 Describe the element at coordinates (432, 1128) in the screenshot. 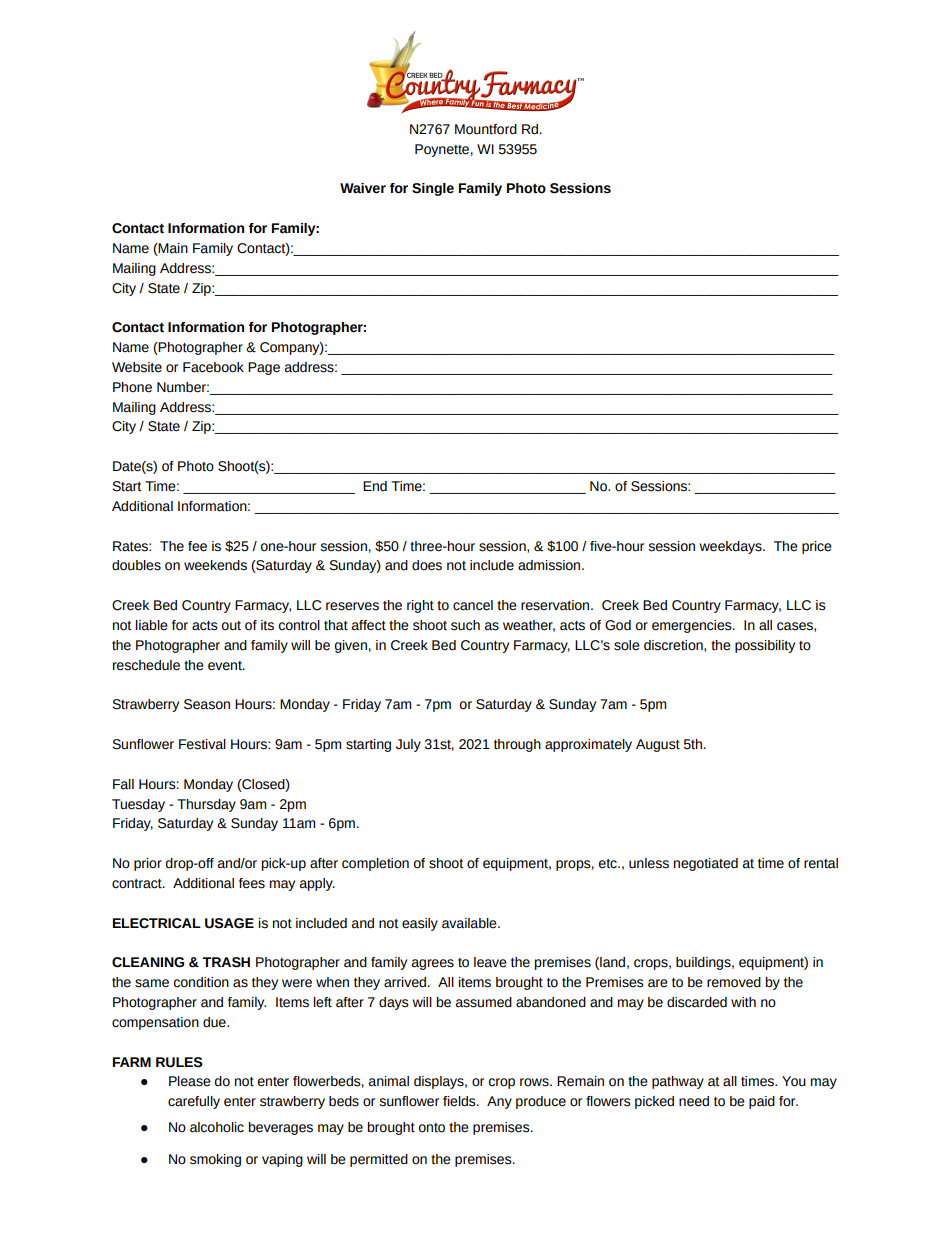

I see `onto` at that location.
